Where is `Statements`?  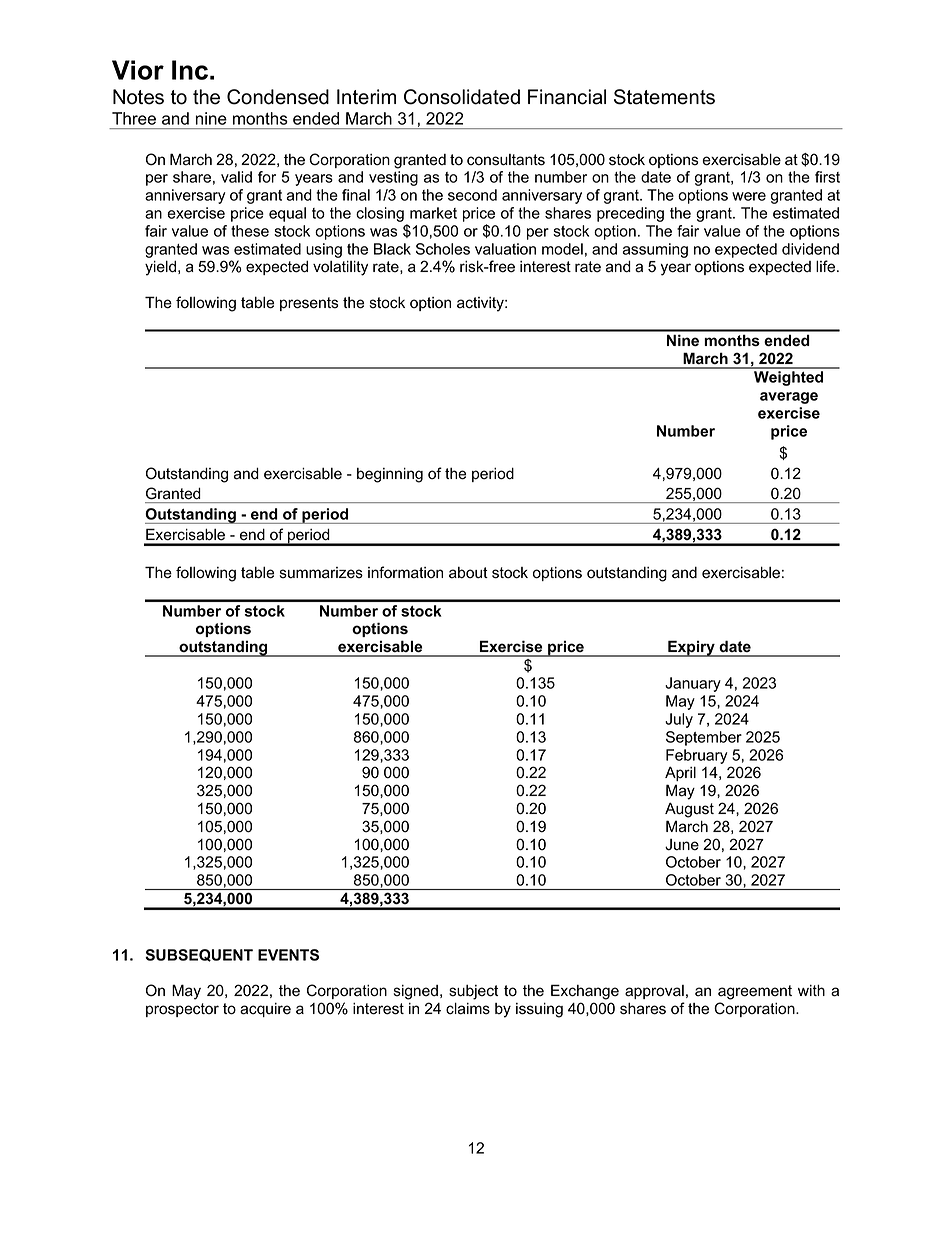
Statements is located at coordinates (664, 97).
